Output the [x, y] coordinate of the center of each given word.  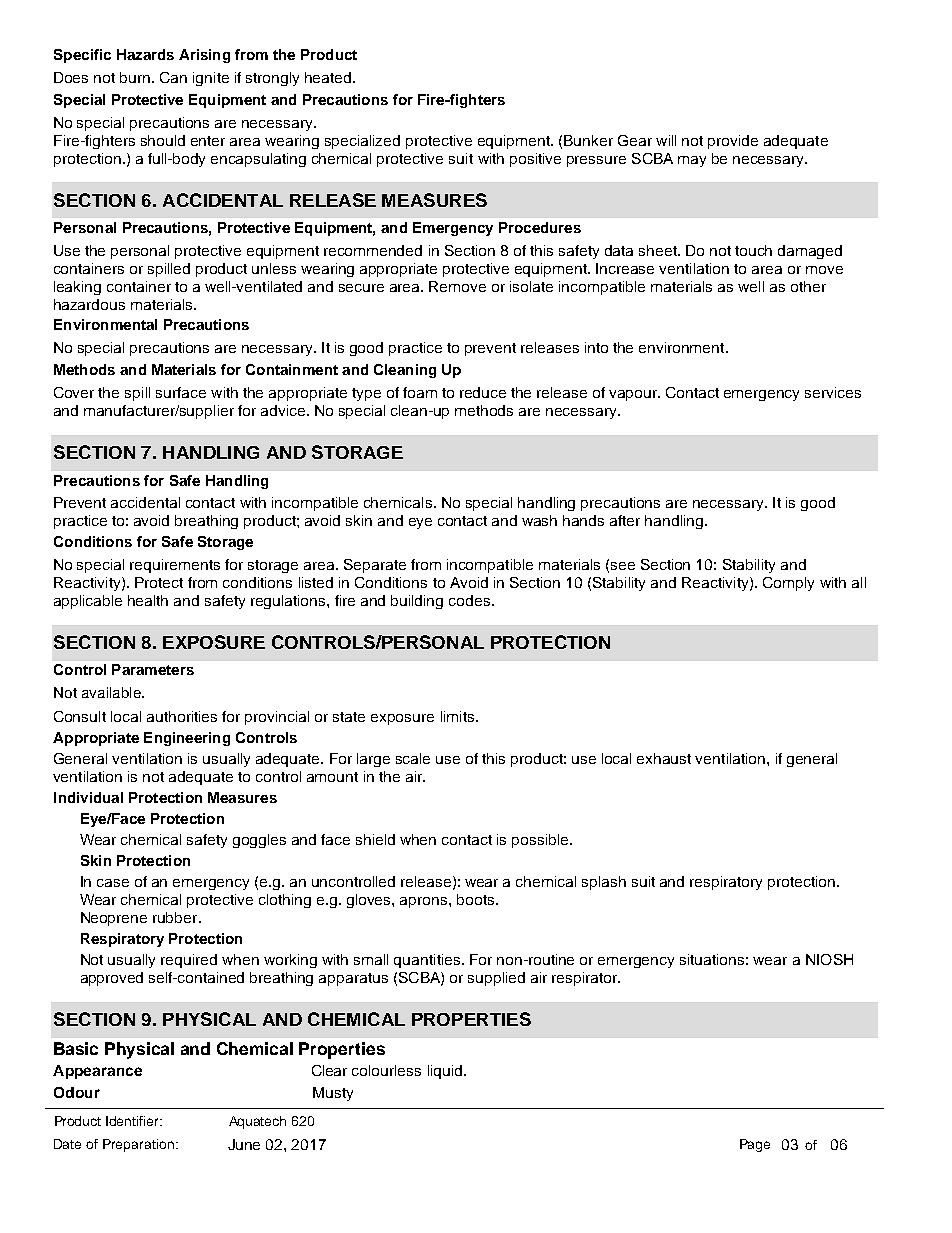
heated [329, 77]
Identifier [134, 1121]
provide [733, 142]
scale [413, 758]
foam [420, 392]
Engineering [187, 739]
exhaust [664, 758]
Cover [74, 392]
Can [173, 77]
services [833, 392]
